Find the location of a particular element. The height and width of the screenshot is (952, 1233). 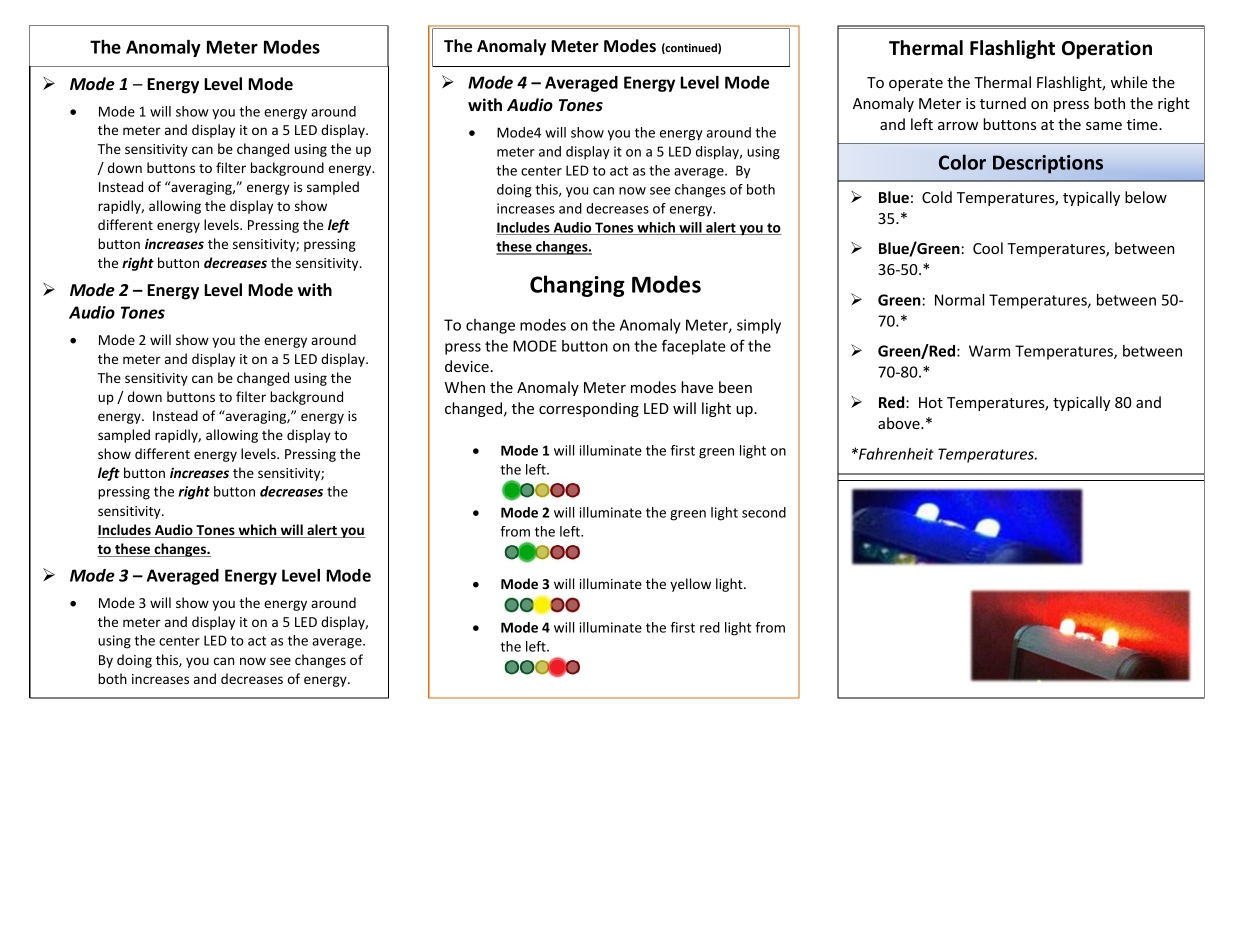

above is located at coordinates (900, 423).
